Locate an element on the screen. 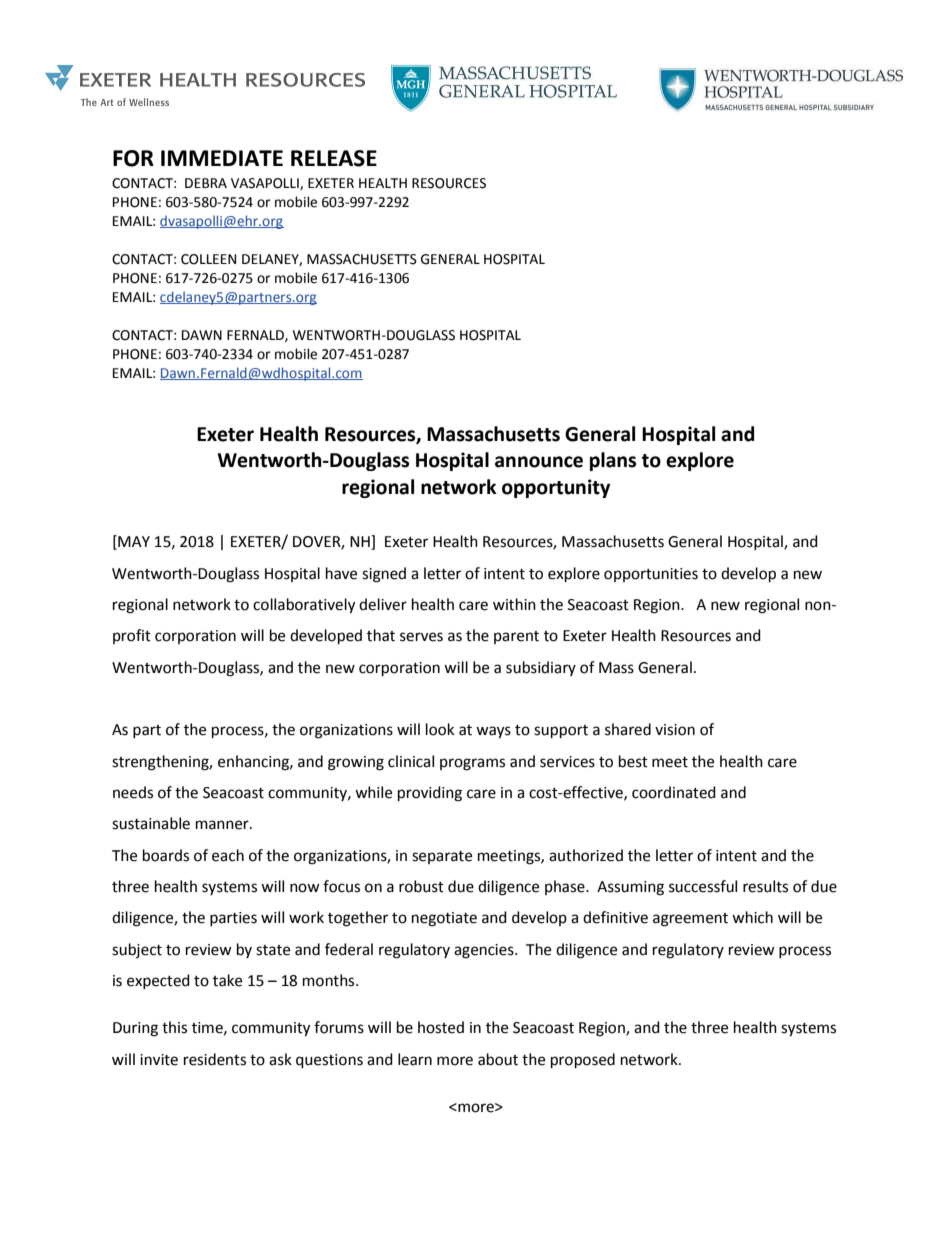 The image size is (952, 1233). each is located at coordinates (228, 855).
